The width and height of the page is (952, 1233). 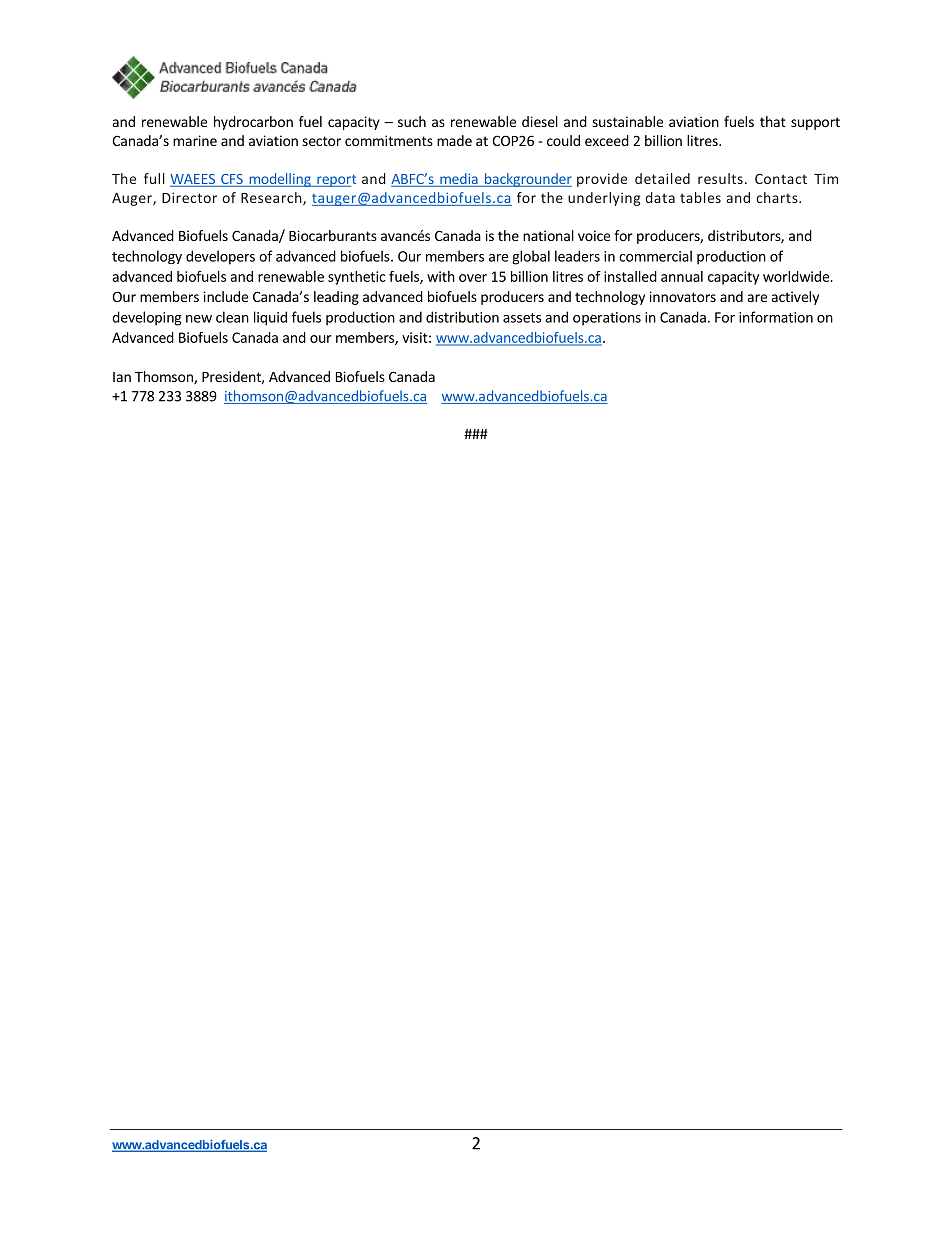 I want to click on made, so click(x=454, y=140).
